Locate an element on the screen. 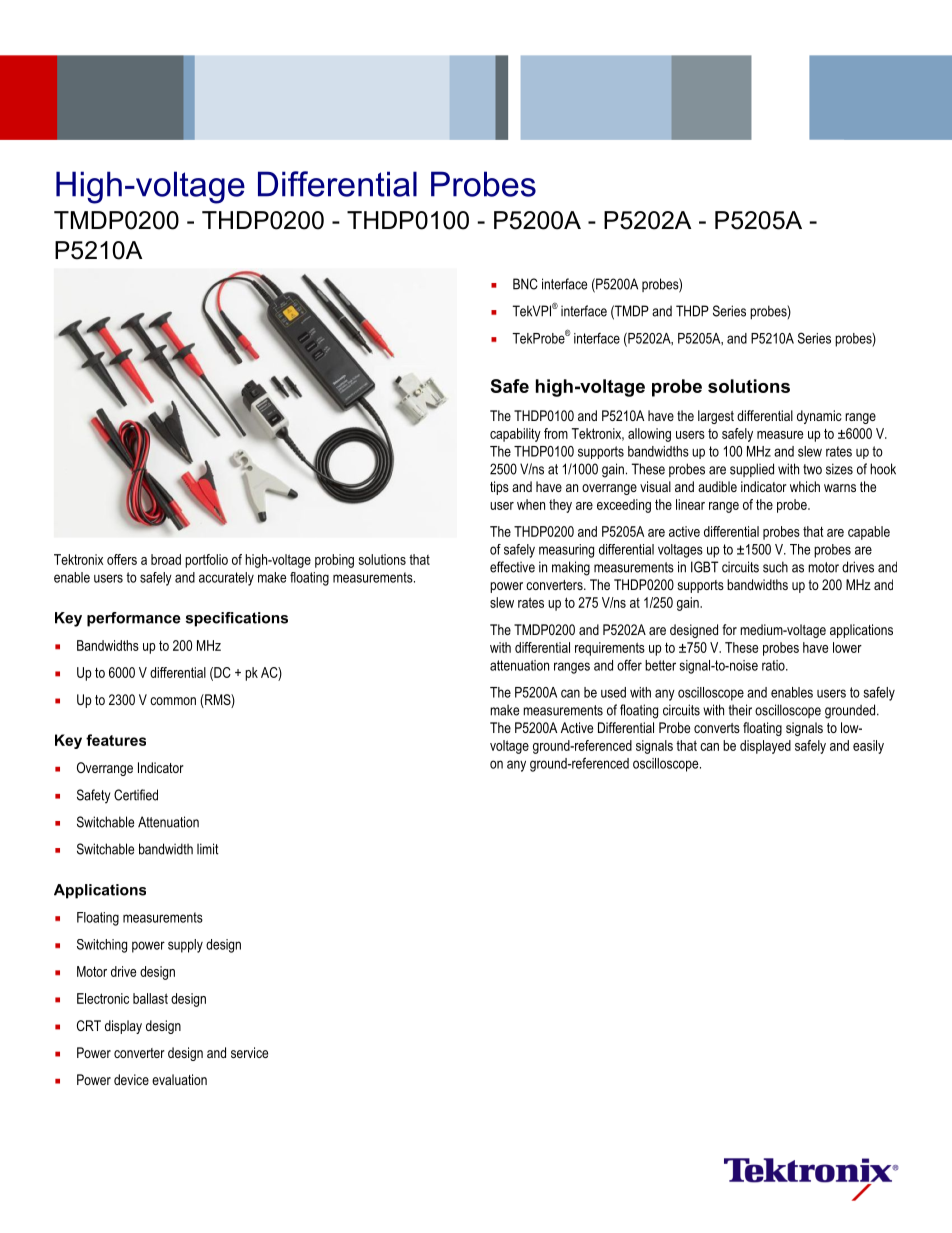  BNC is located at coordinates (525, 284).
